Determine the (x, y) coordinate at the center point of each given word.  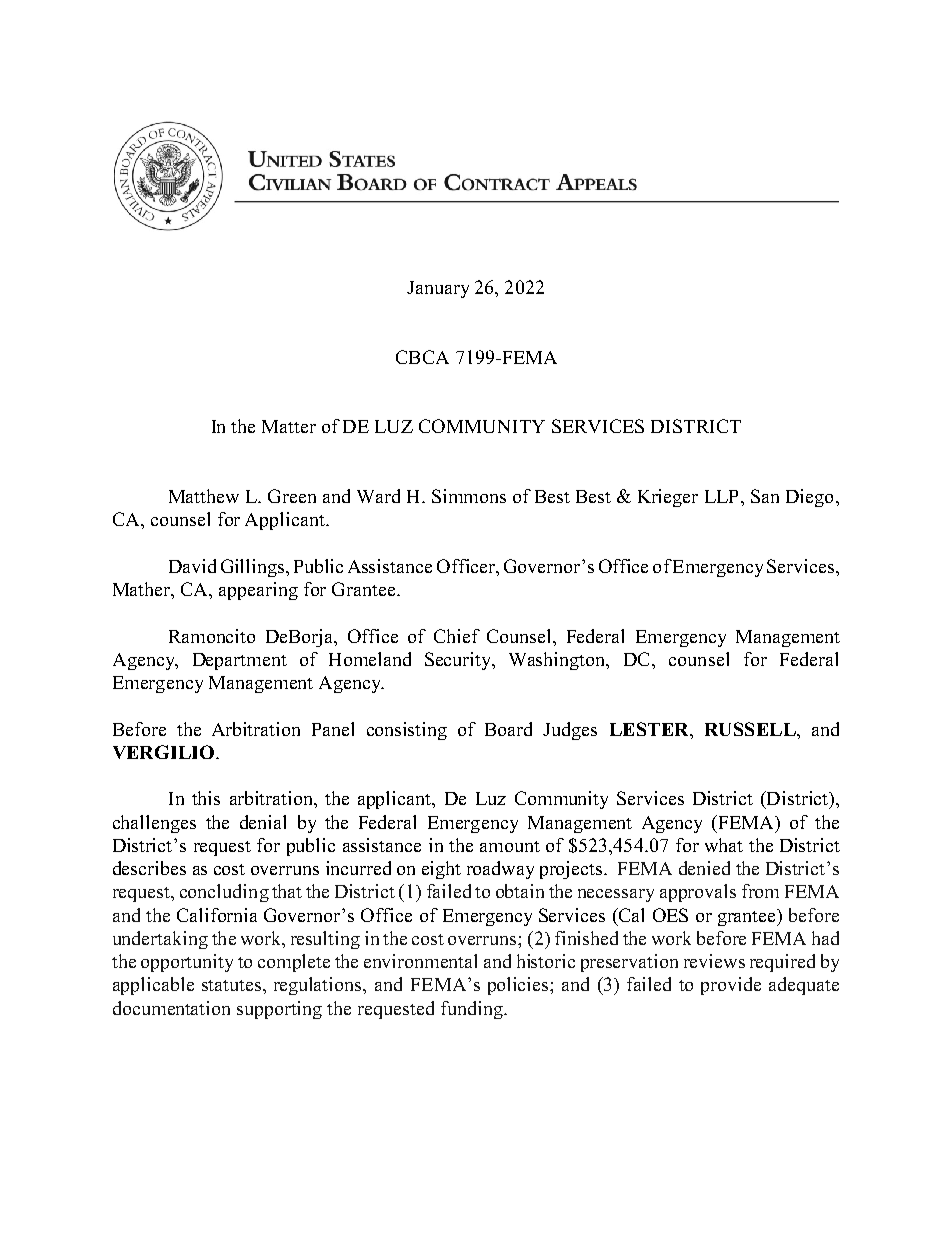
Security (459, 661)
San (765, 496)
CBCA (422, 357)
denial (263, 822)
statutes (231, 985)
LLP (721, 496)
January (438, 289)
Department (240, 661)
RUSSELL (751, 729)
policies (519, 986)
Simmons (469, 496)
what (724, 845)
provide (731, 986)
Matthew (204, 496)
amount (510, 846)
